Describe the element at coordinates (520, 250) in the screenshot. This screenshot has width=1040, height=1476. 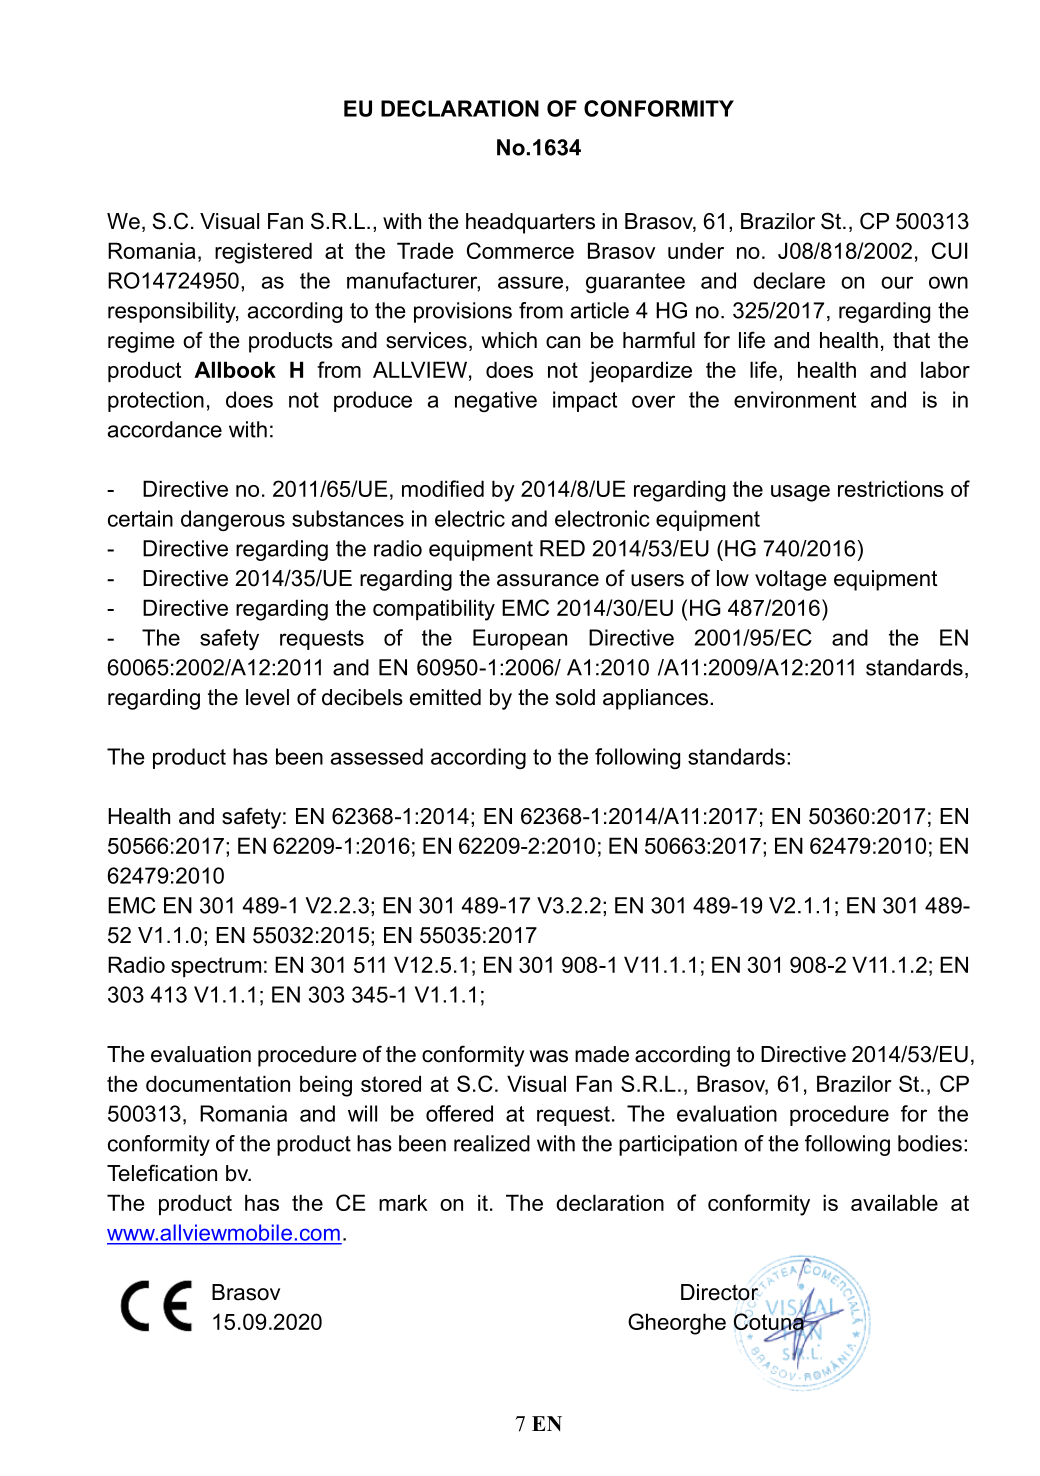
I see `Commerce` at that location.
